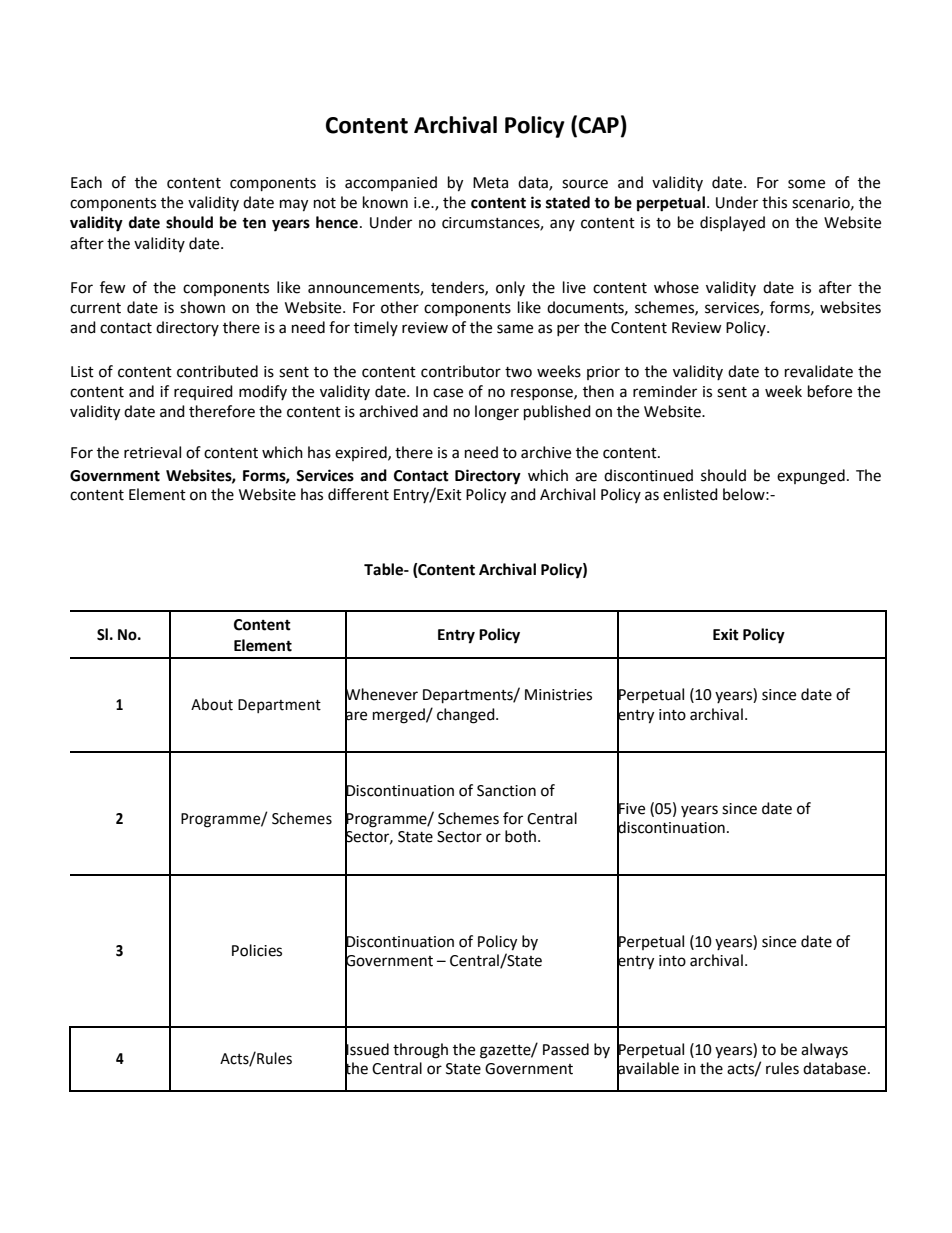 The width and height of the image is (952, 1233). What do you see at coordinates (212, 704) in the image?
I see `About` at bounding box center [212, 704].
